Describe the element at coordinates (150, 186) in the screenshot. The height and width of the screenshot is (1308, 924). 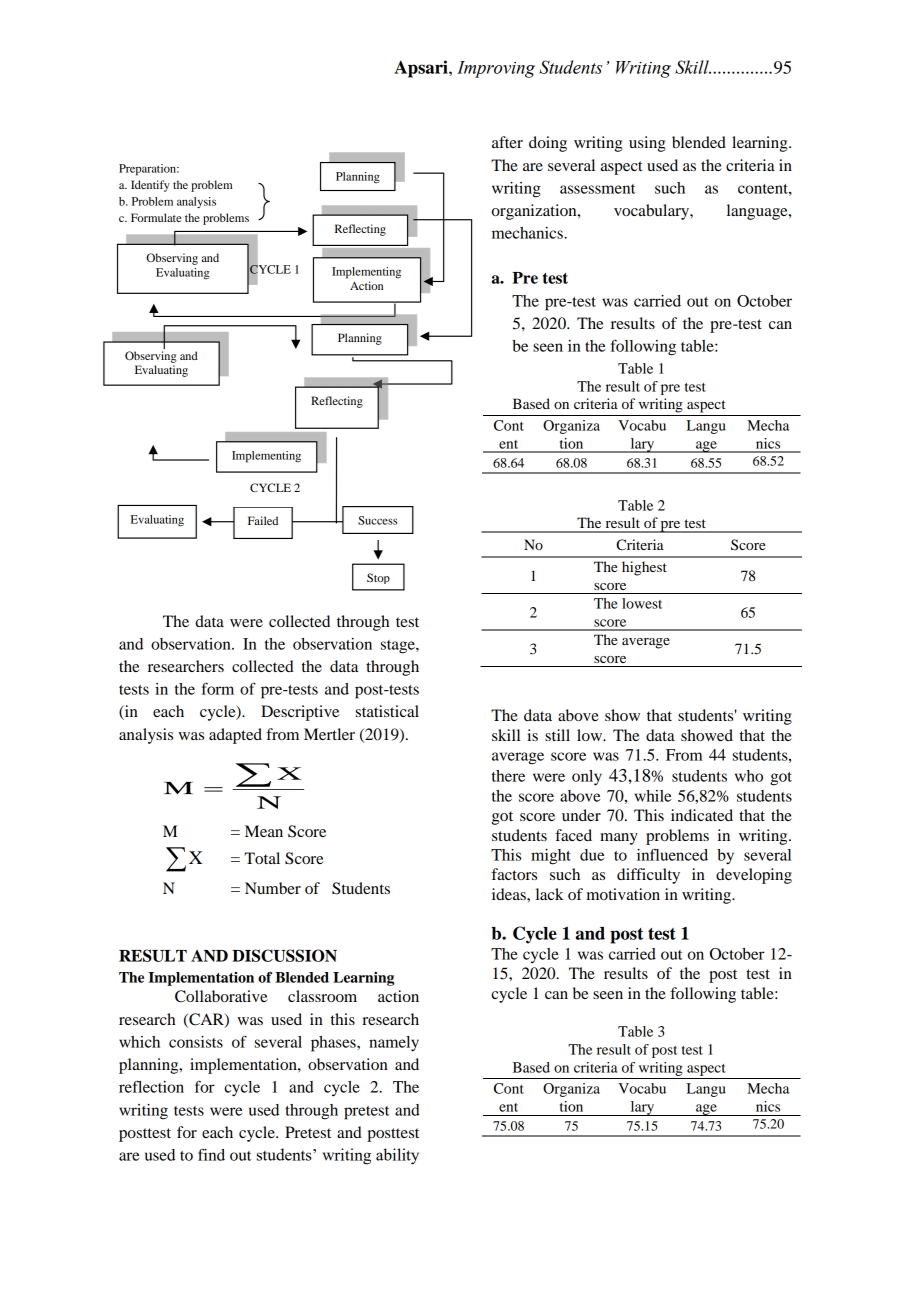
I see `Identify` at that location.
